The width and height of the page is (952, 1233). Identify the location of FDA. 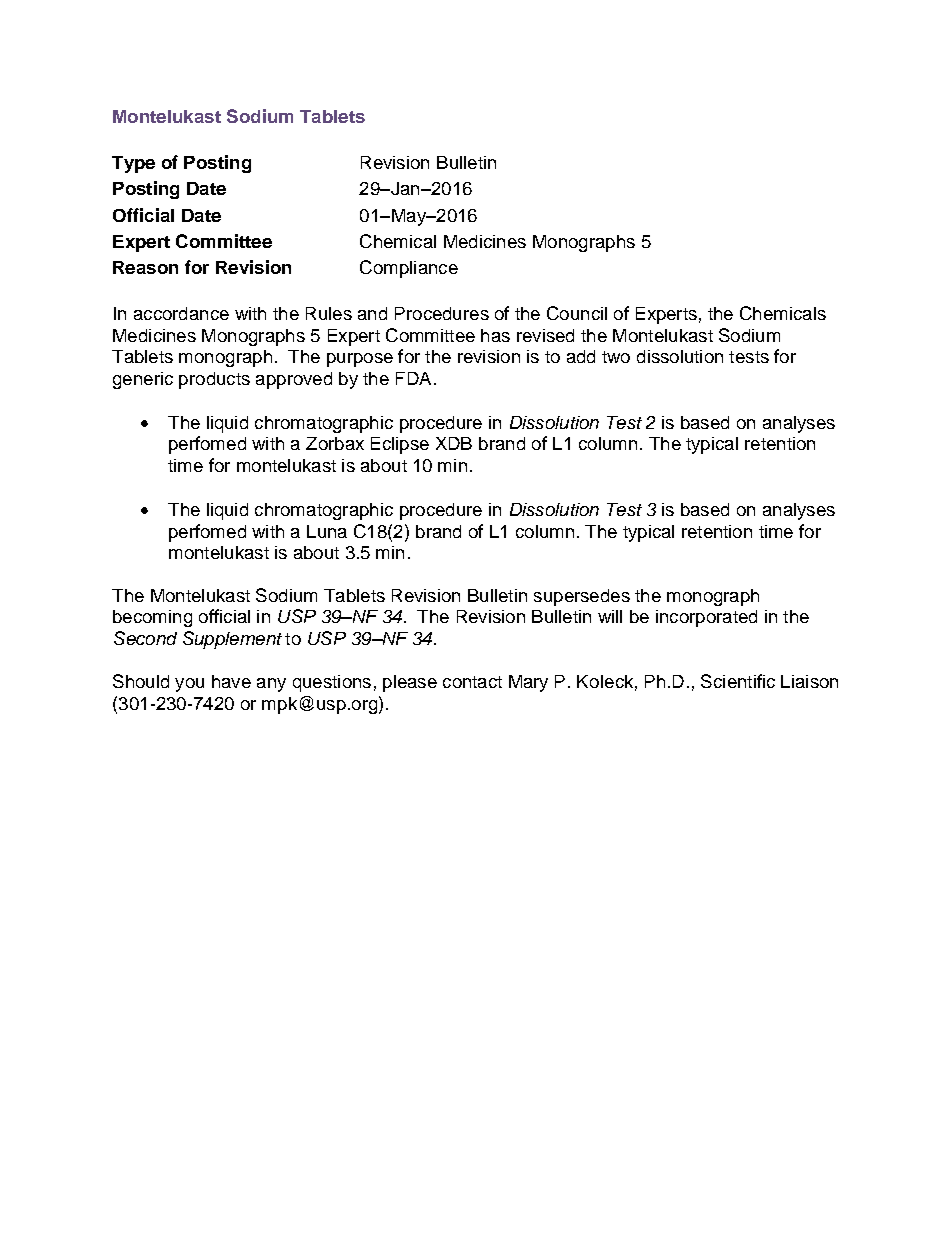
(413, 378).
